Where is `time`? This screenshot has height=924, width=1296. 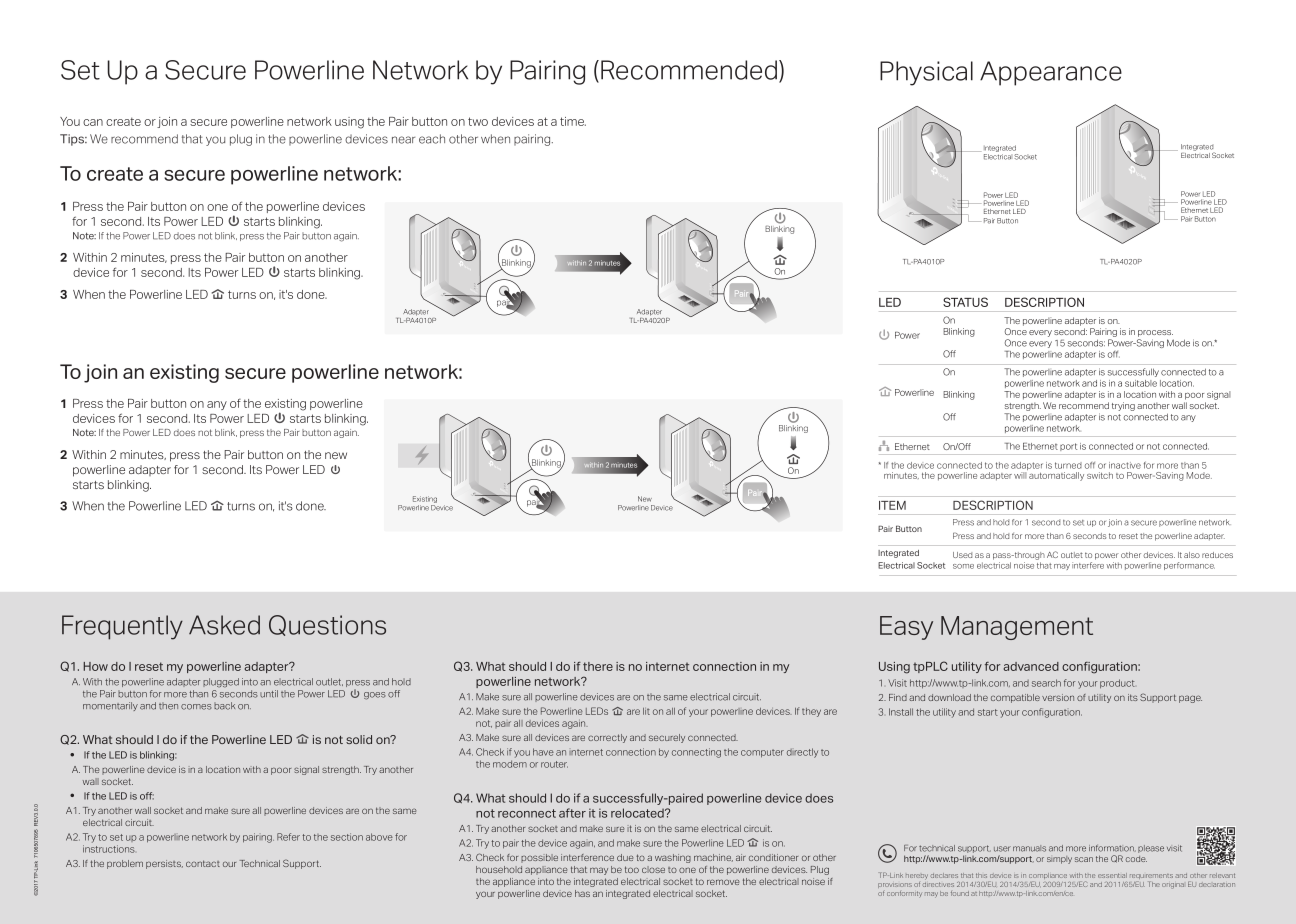 time is located at coordinates (573, 121).
